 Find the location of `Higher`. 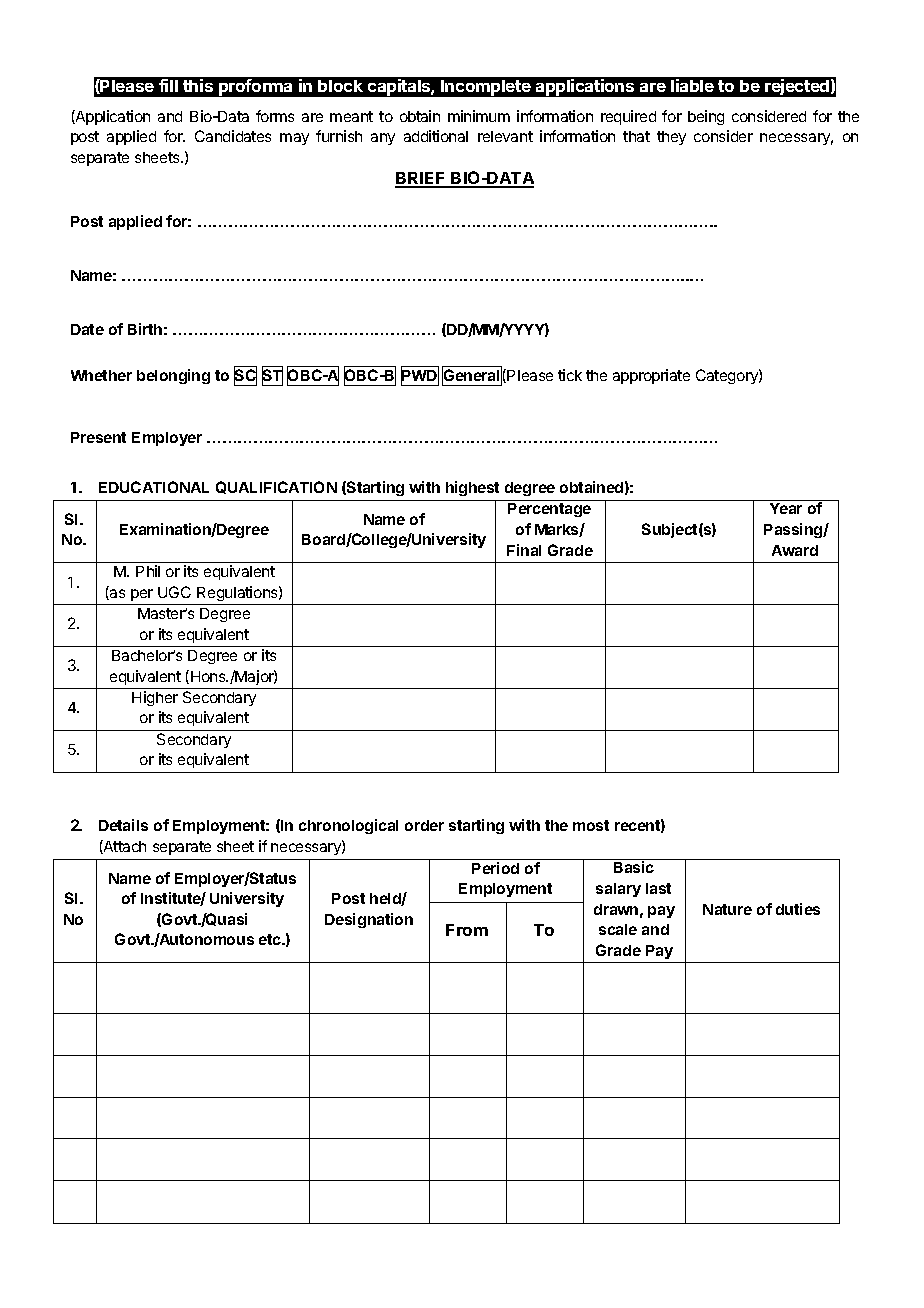

Higher is located at coordinates (155, 698).
